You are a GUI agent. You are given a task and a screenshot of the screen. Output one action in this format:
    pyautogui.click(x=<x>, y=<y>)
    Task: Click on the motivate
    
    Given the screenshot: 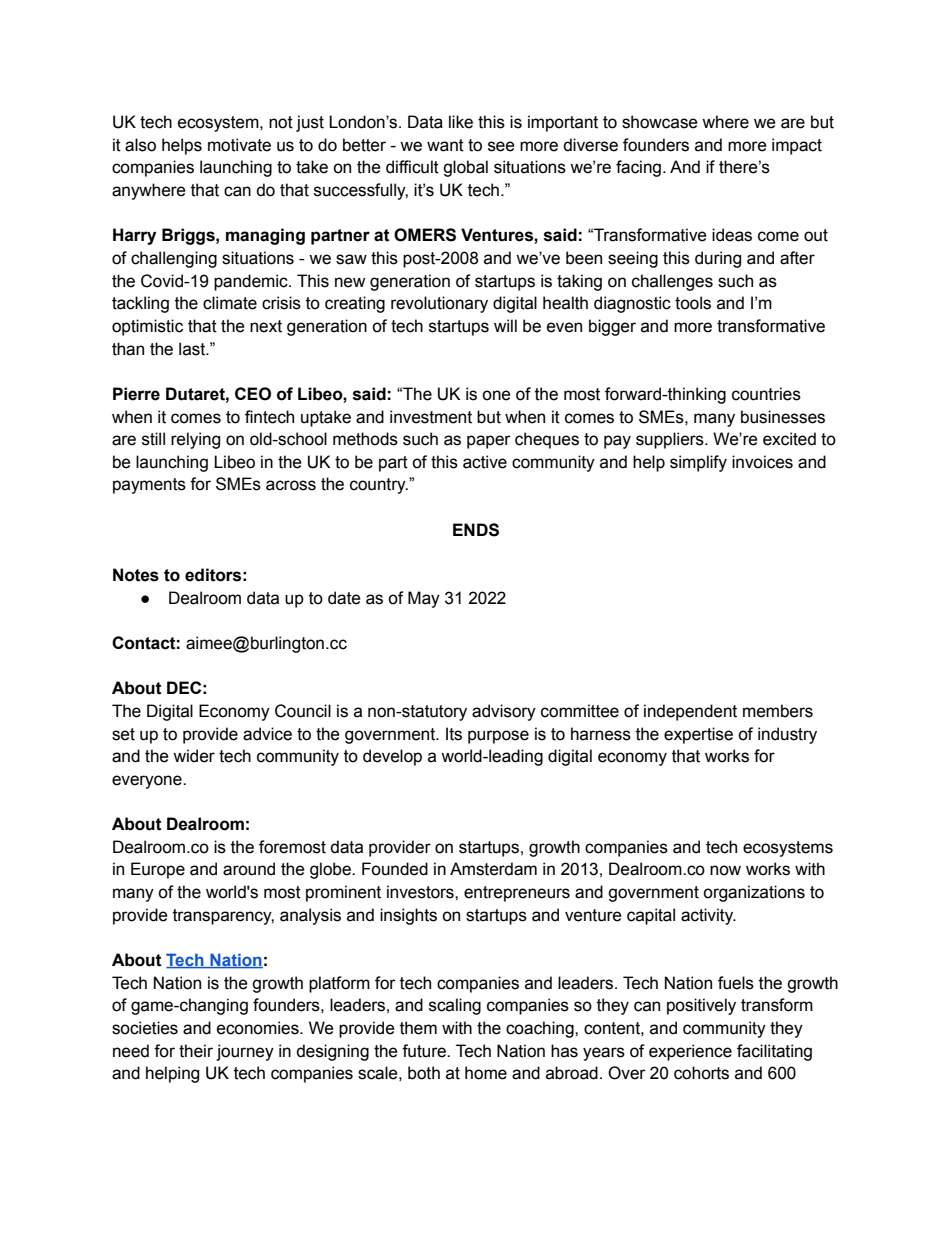 What is the action you would take?
    pyautogui.click(x=239, y=145)
